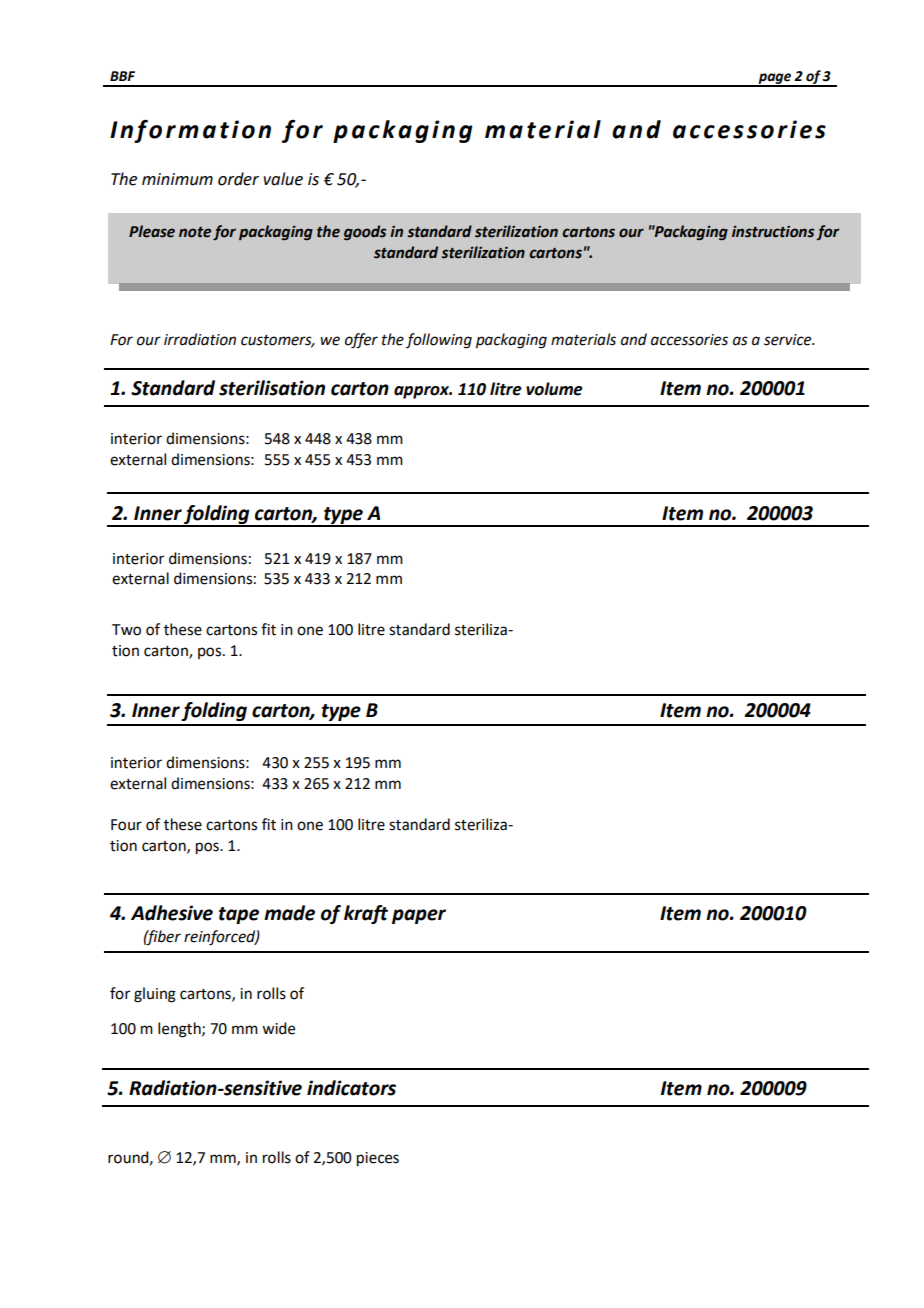 The height and width of the page is (1308, 924). What do you see at coordinates (439, 341) in the page?
I see `following` at bounding box center [439, 341].
